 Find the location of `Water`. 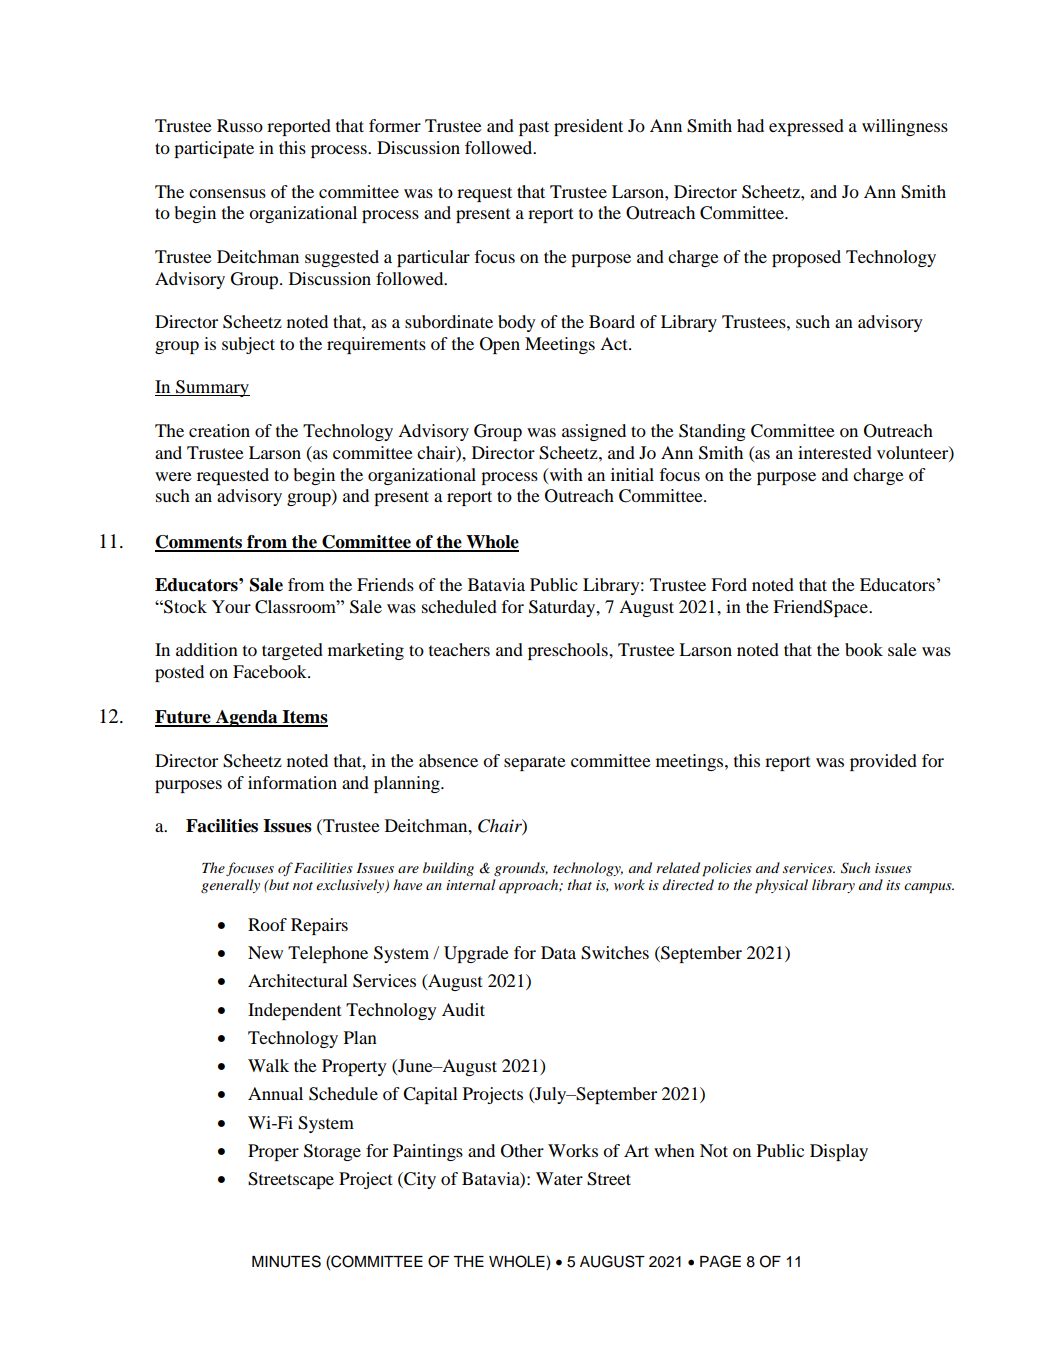

Water is located at coordinates (559, 1178).
